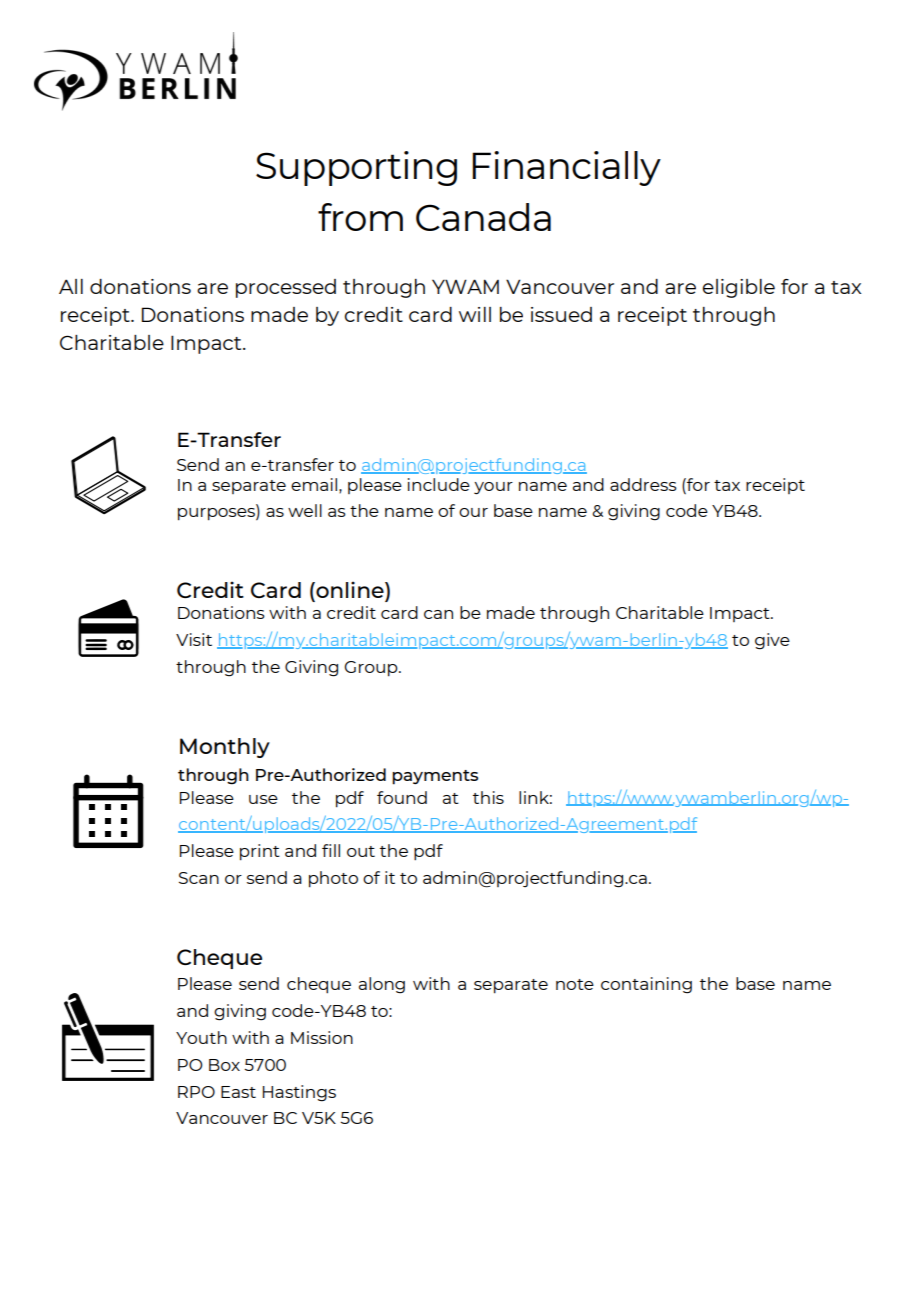 The width and height of the screenshot is (924, 1308). What do you see at coordinates (575, 984) in the screenshot?
I see `note` at bounding box center [575, 984].
